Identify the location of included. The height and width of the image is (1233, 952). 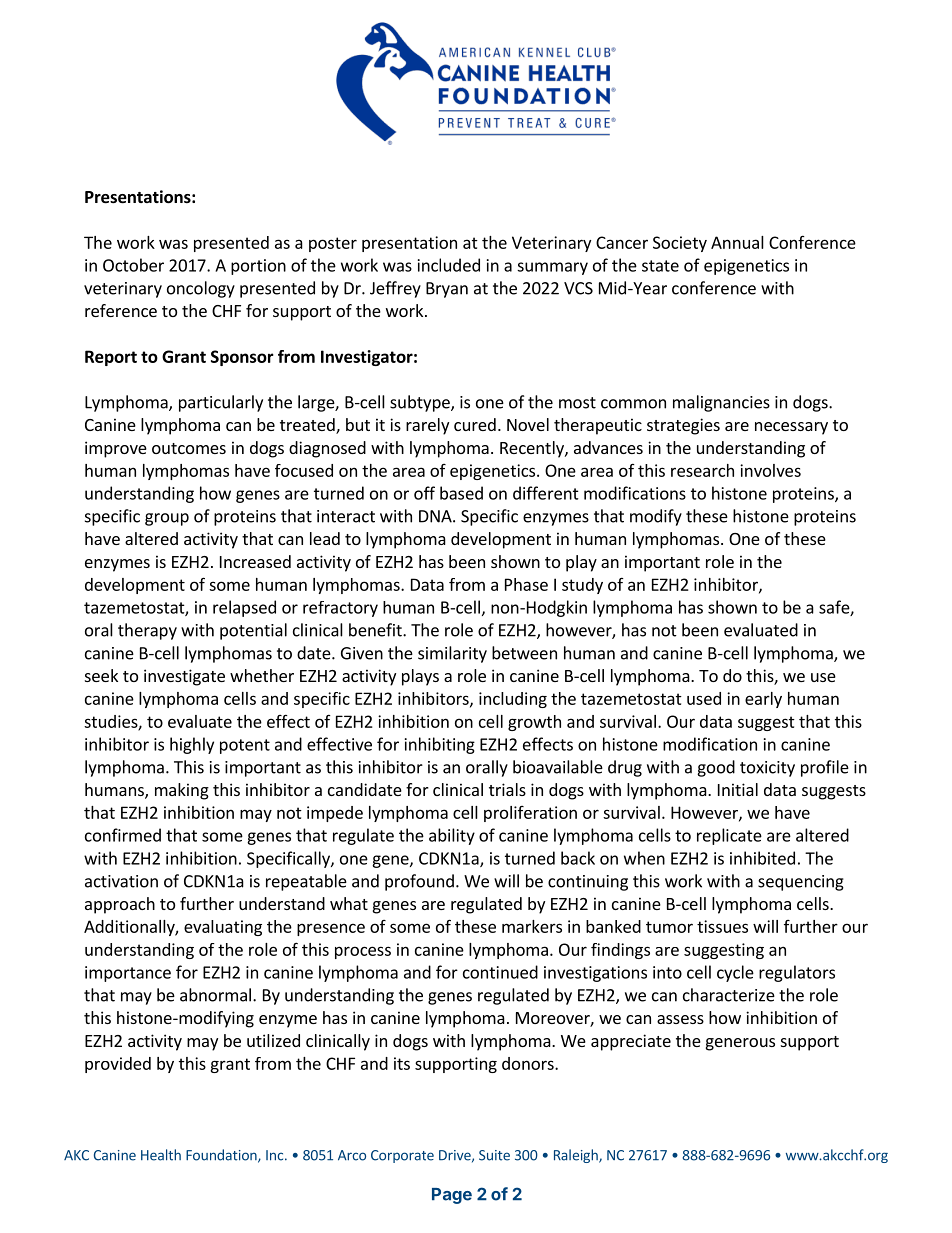
(449, 265).
